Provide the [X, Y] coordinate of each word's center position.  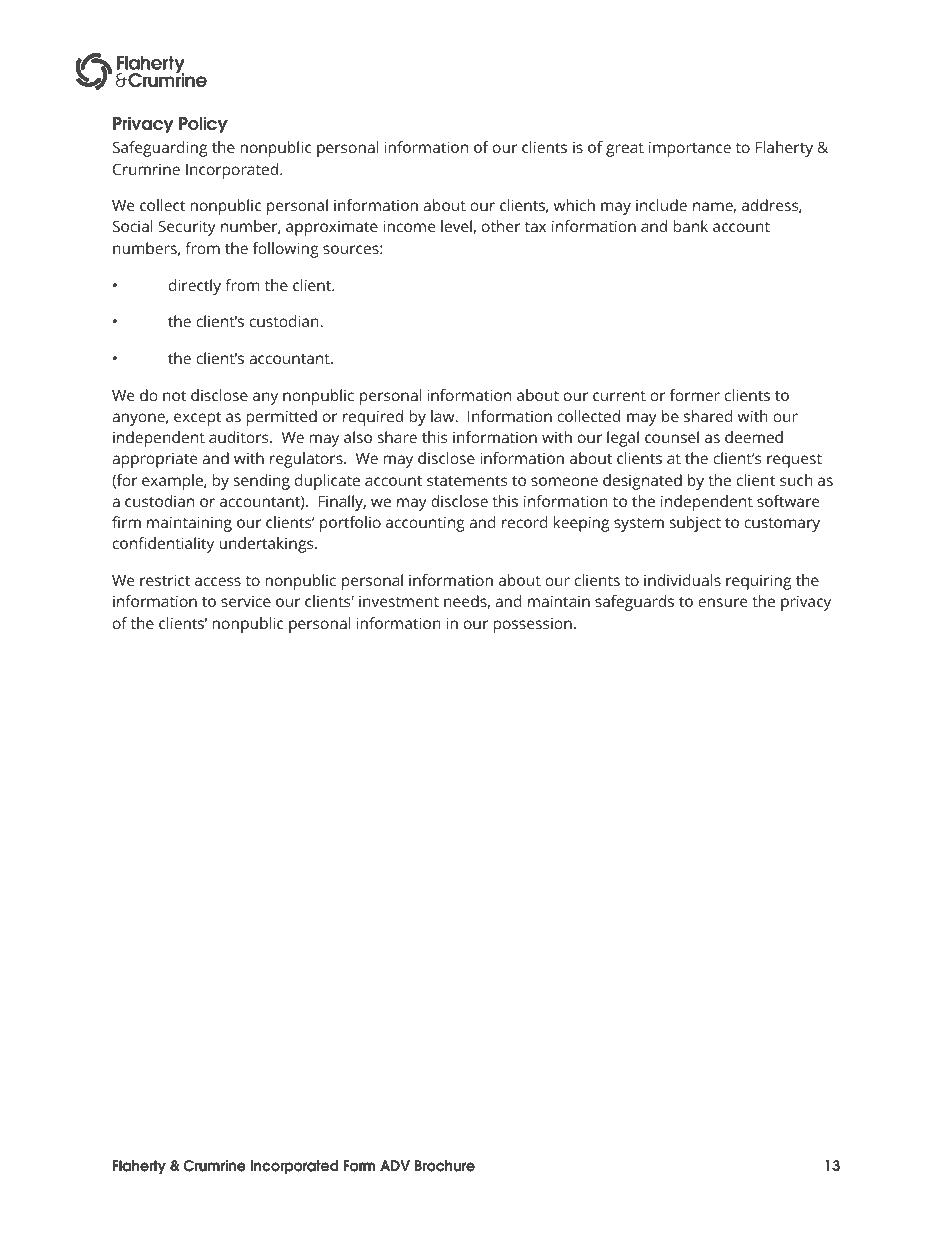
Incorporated [233, 171]
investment [399, 601]
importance [690, 149]
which [574, 205]
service [246, 601]
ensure [722, 602]
